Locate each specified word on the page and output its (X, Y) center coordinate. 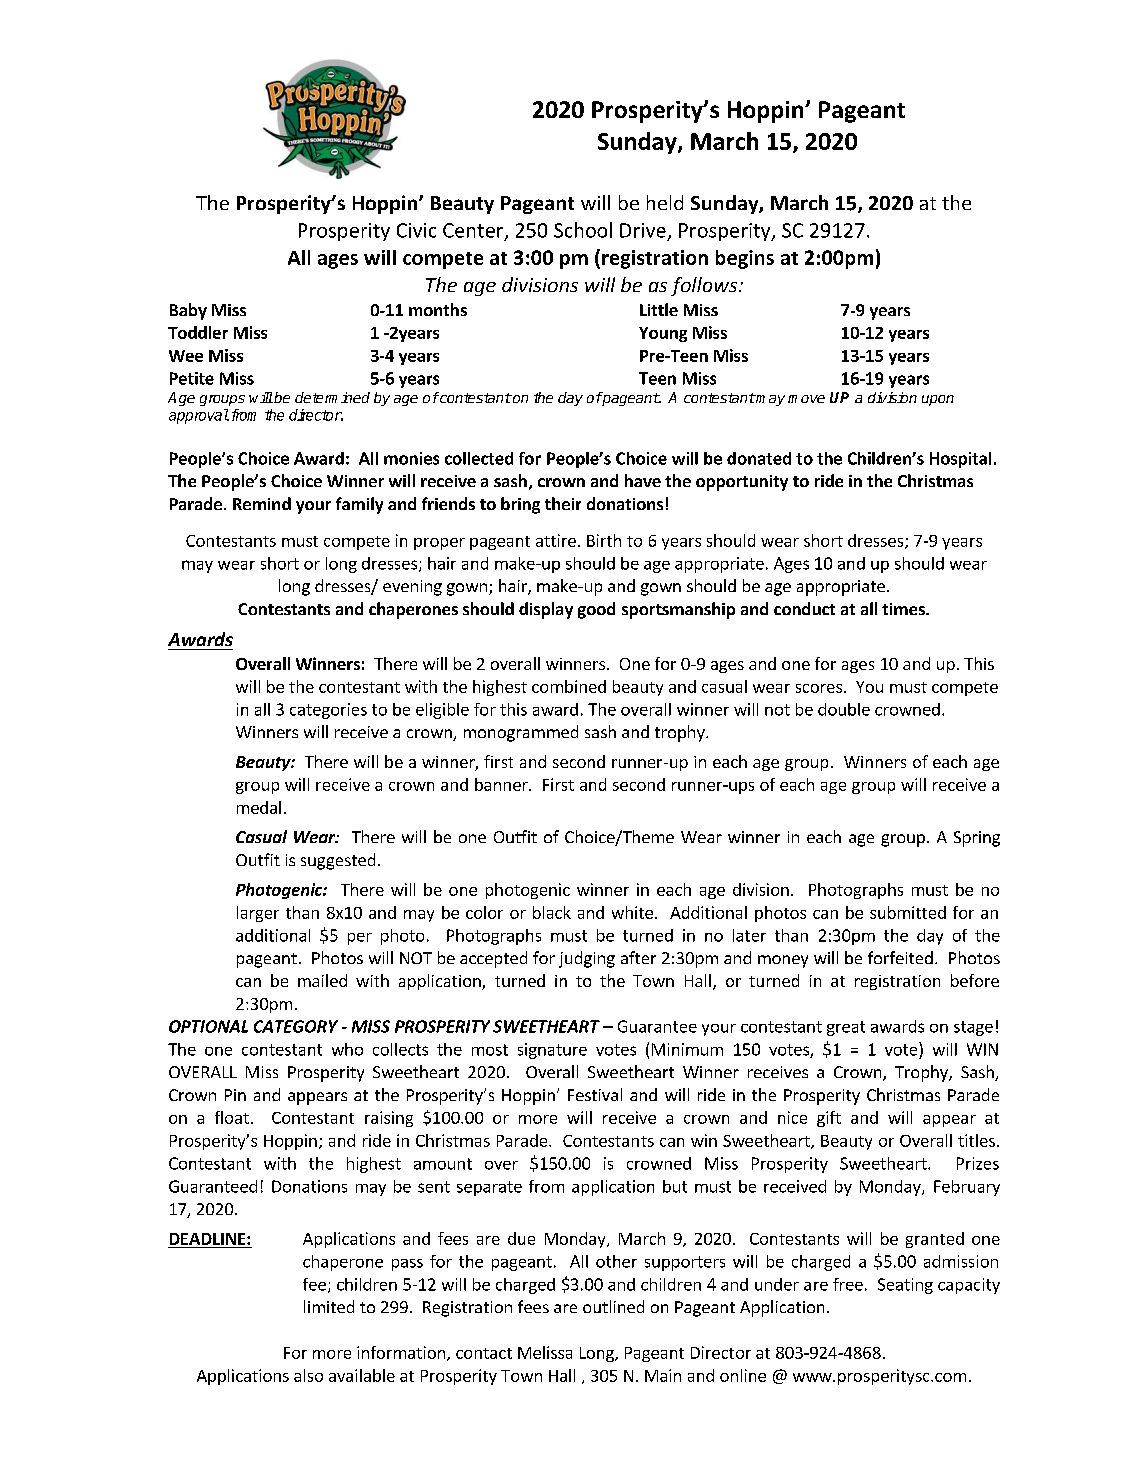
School (583, 230)
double (844, 709)
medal (259, 807)
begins (745, 259)
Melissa (545, 1352)
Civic (416, 230)
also (308, 1375)
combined (569, 686)
